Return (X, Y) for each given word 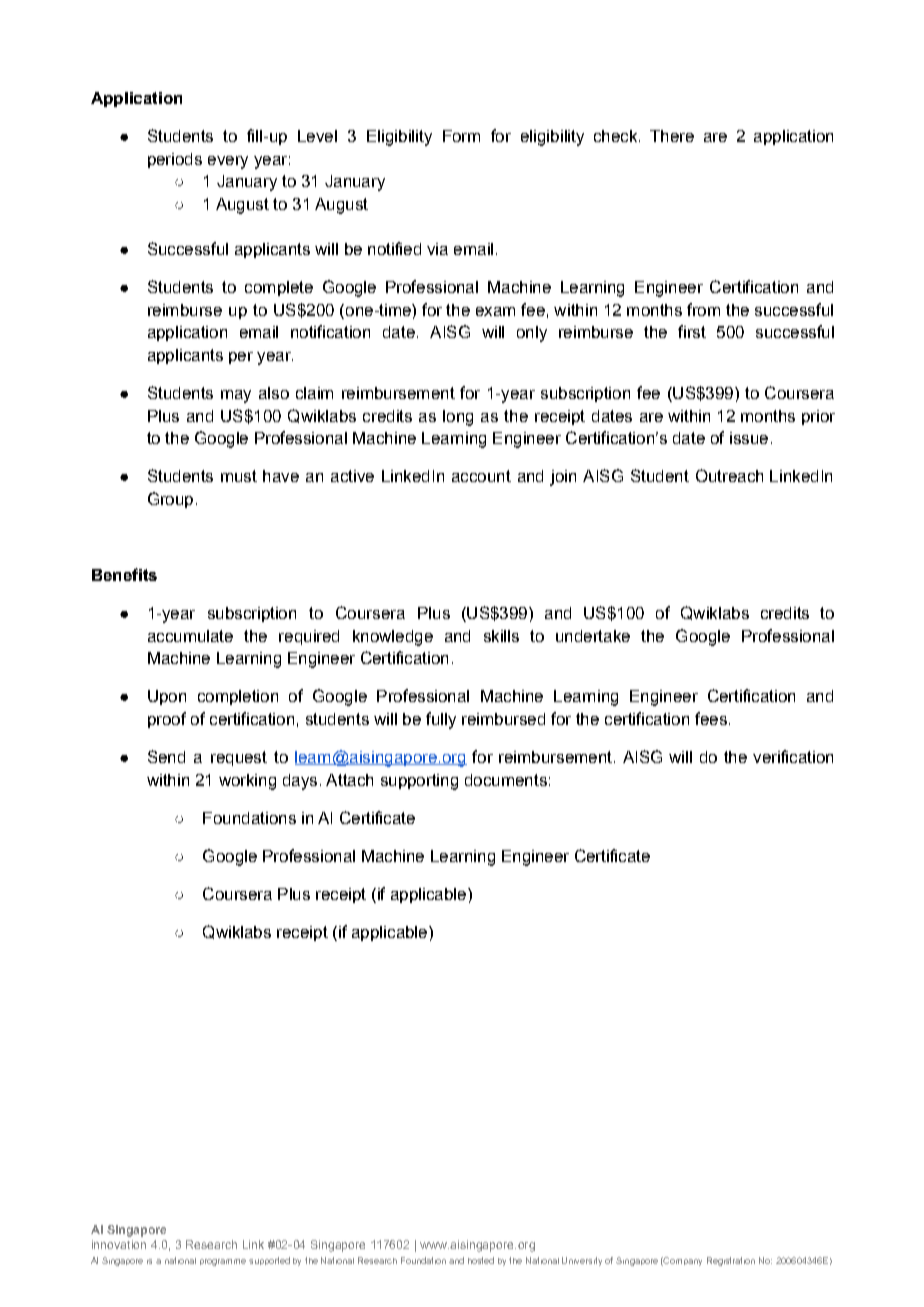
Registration (731, 1261)
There (672, 136)
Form (461, 136)
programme (223, 1262)
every (228, 162)
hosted (481, 1260)
